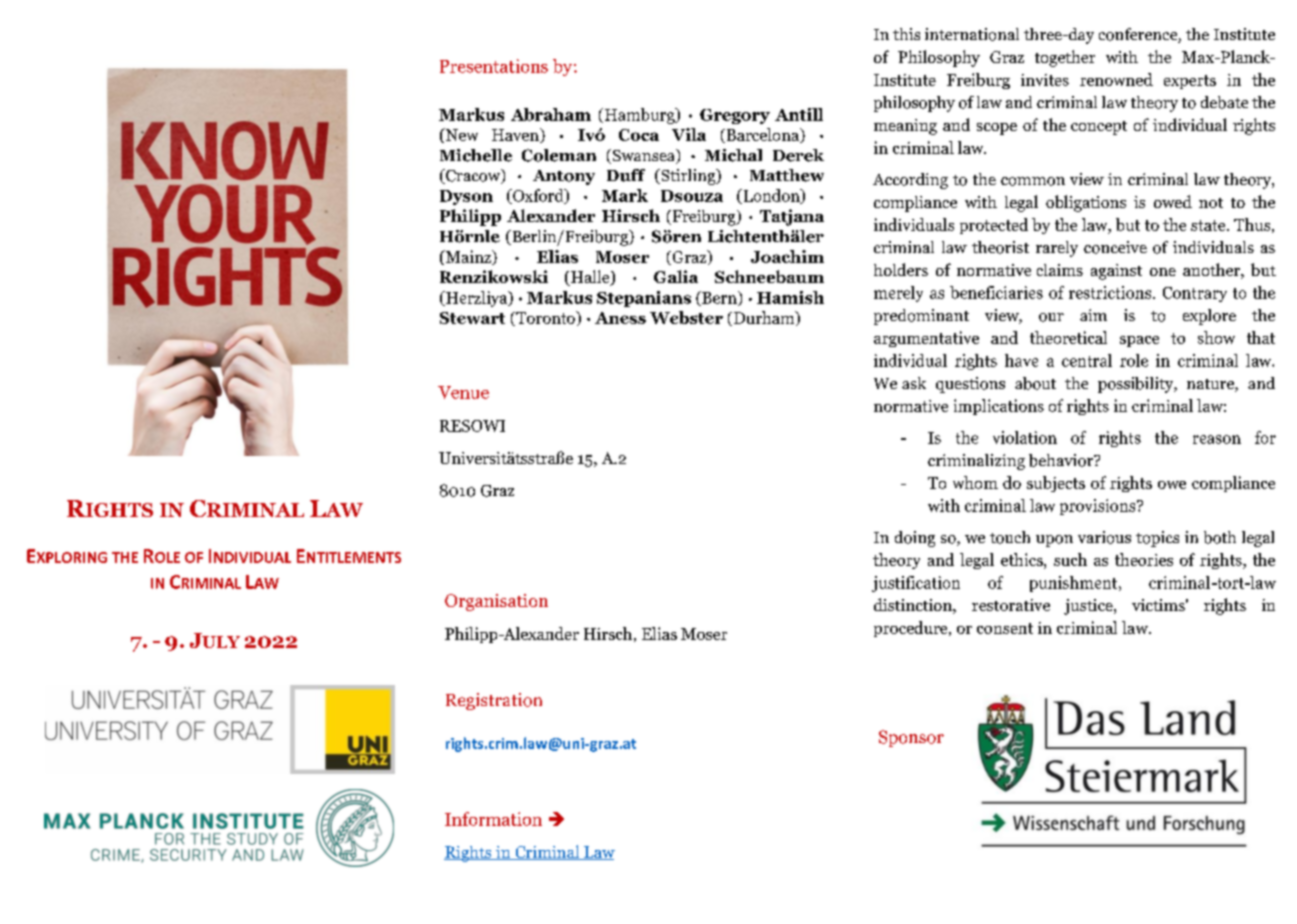 This screenshot has height=924, width=1297. What do you see at coordinates (911, 738) in the screenshot?
I see `Sponsor` at bounding box center [911, 738].
